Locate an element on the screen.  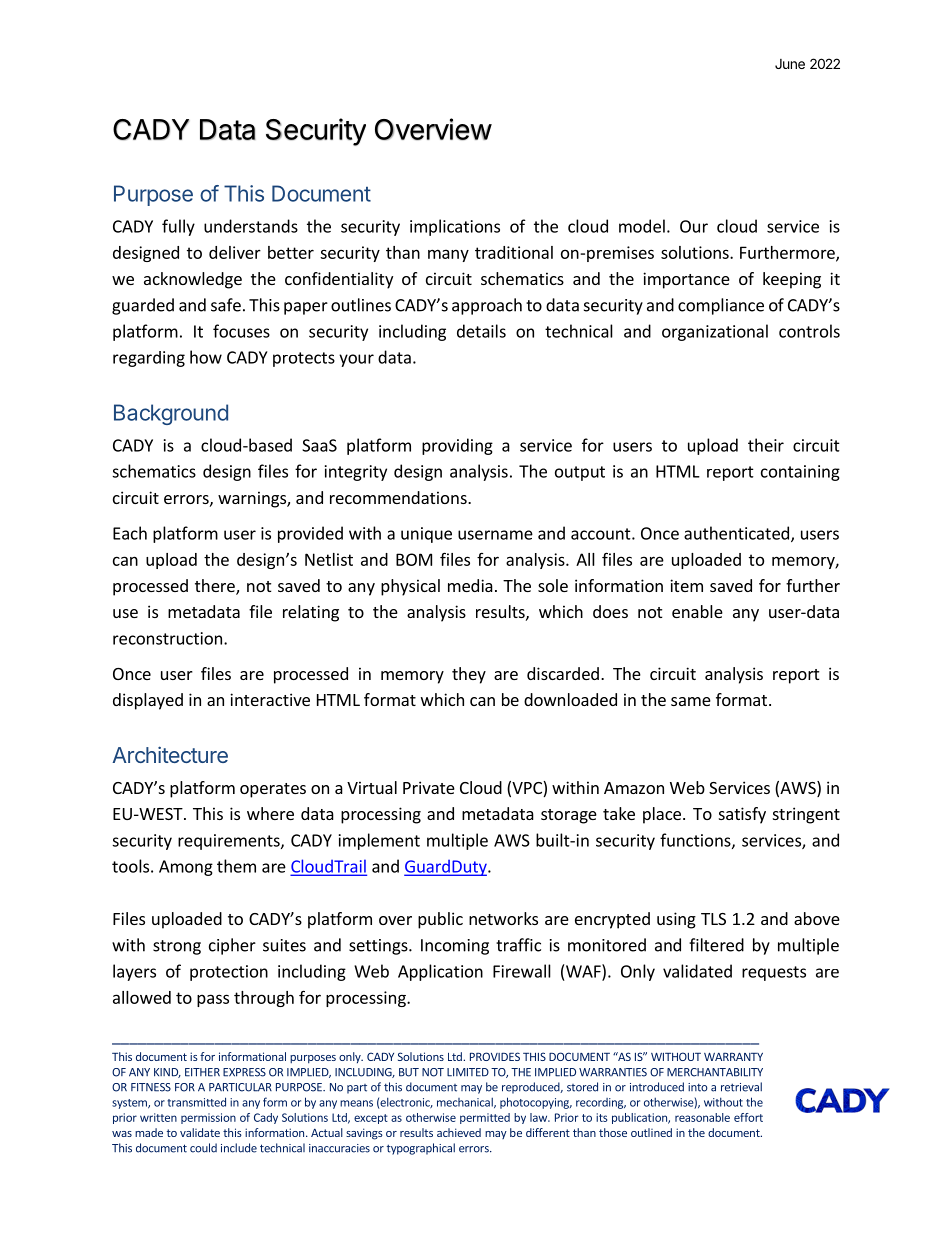
there is located at coordinates (216, 587).
